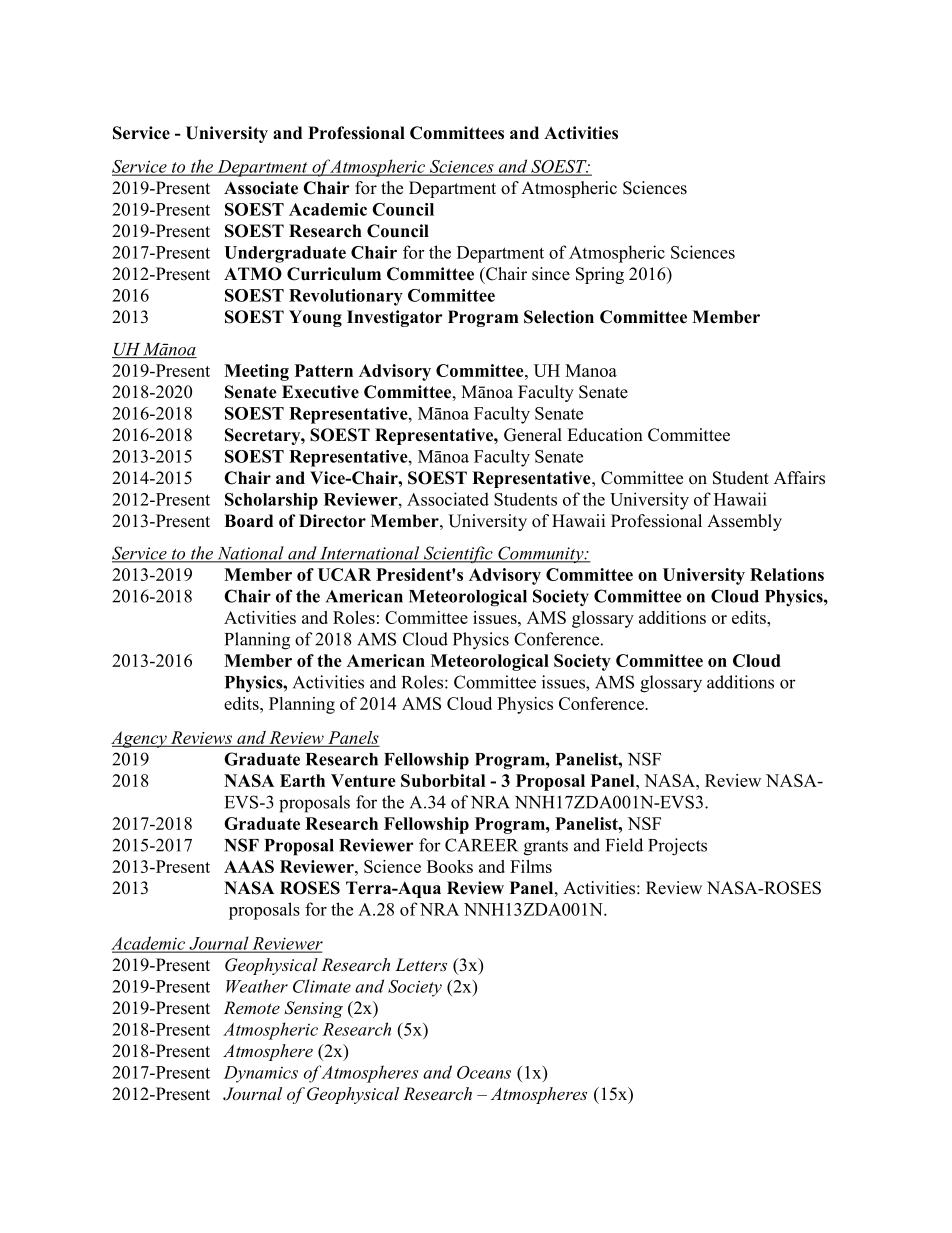  What do you see at coordinates (744, 522) in the image?
I see `Assembly` at bounding box center [744, 522].
